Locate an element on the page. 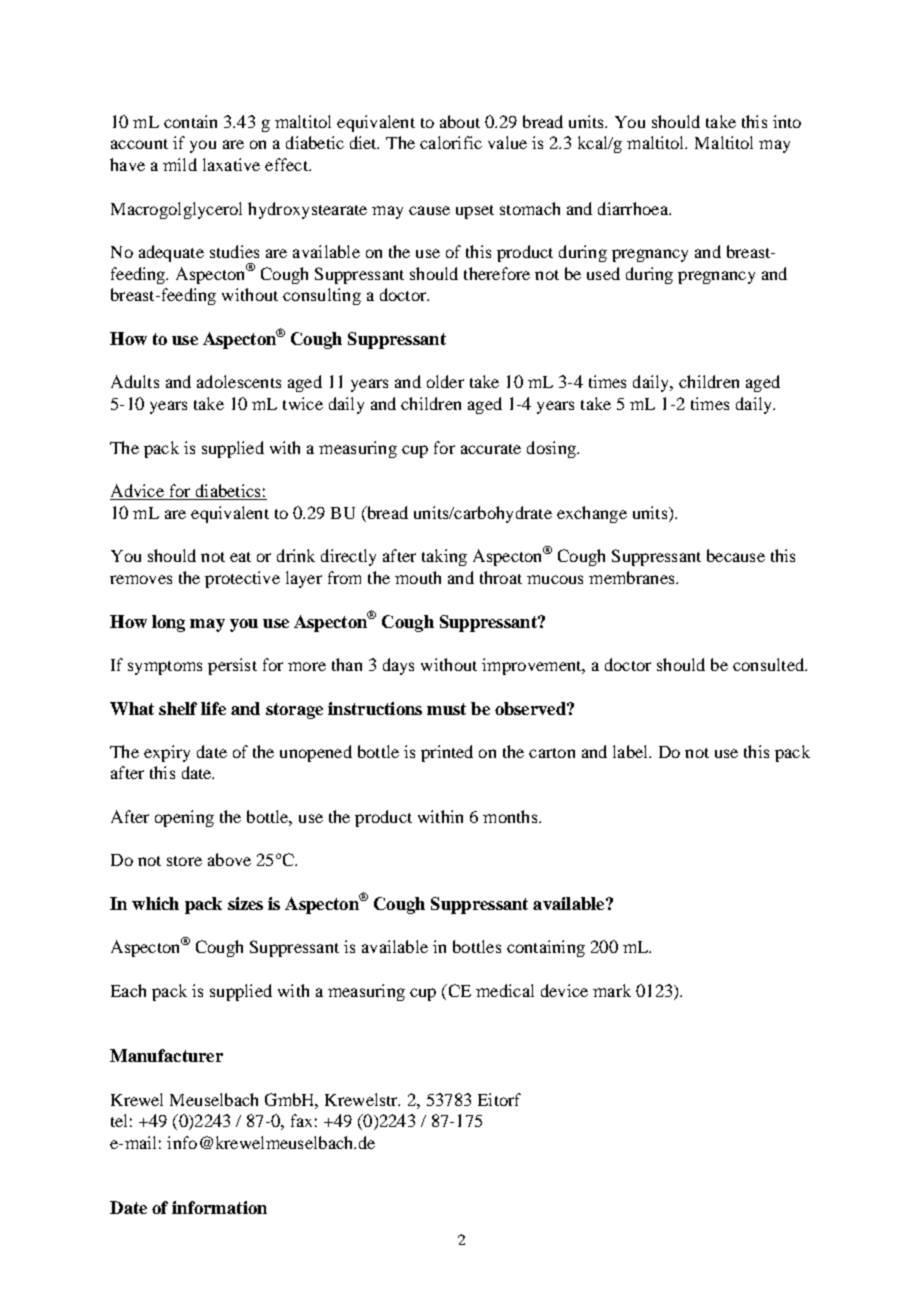 The image size is (924, 1308). label is located at coordinates (631, 751).
